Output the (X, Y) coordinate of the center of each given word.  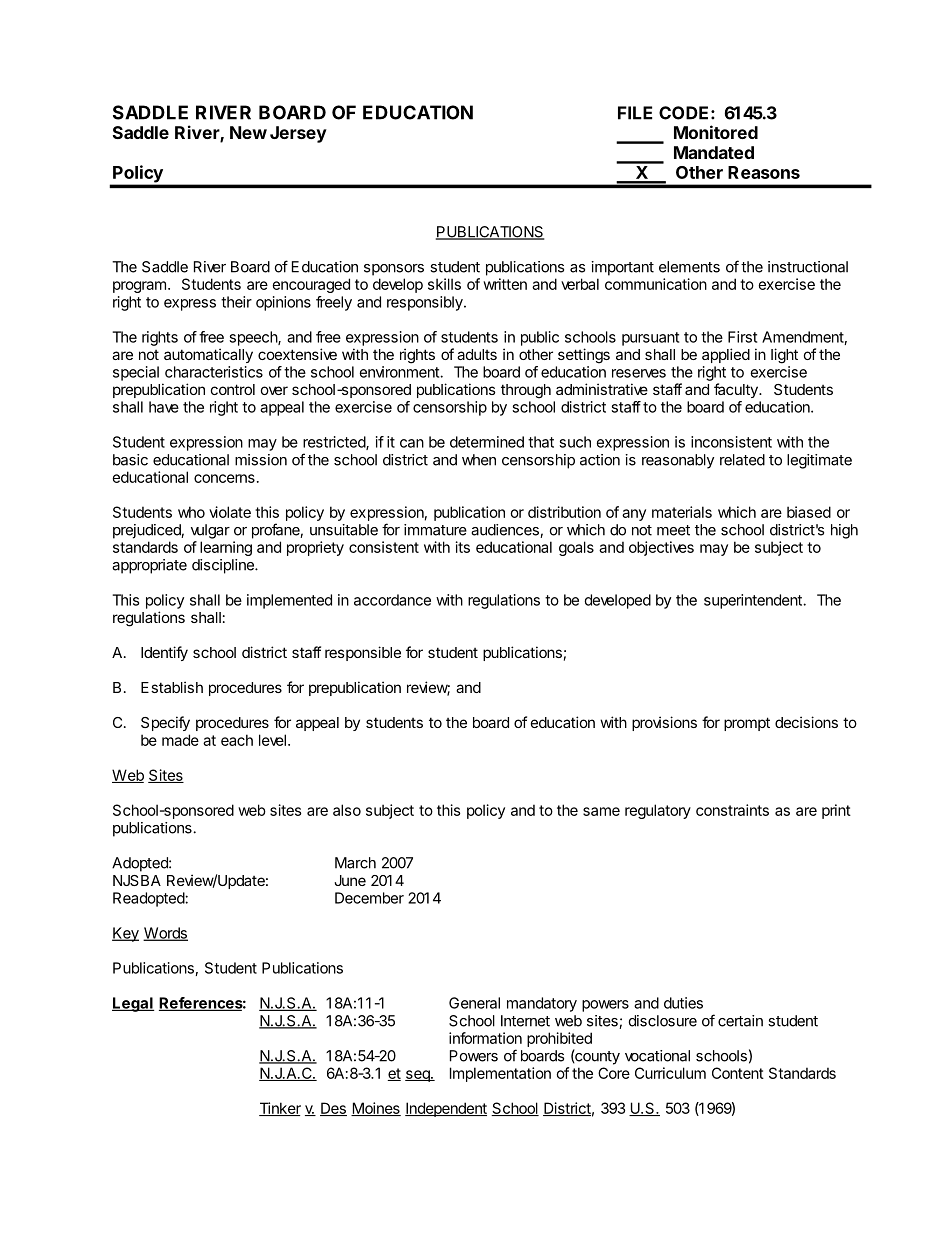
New (248, 132)
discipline (224, 566)
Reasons (764, 172)
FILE (635, 113)
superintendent (754, 601)
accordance (392, 600)
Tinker (280, 1109)
